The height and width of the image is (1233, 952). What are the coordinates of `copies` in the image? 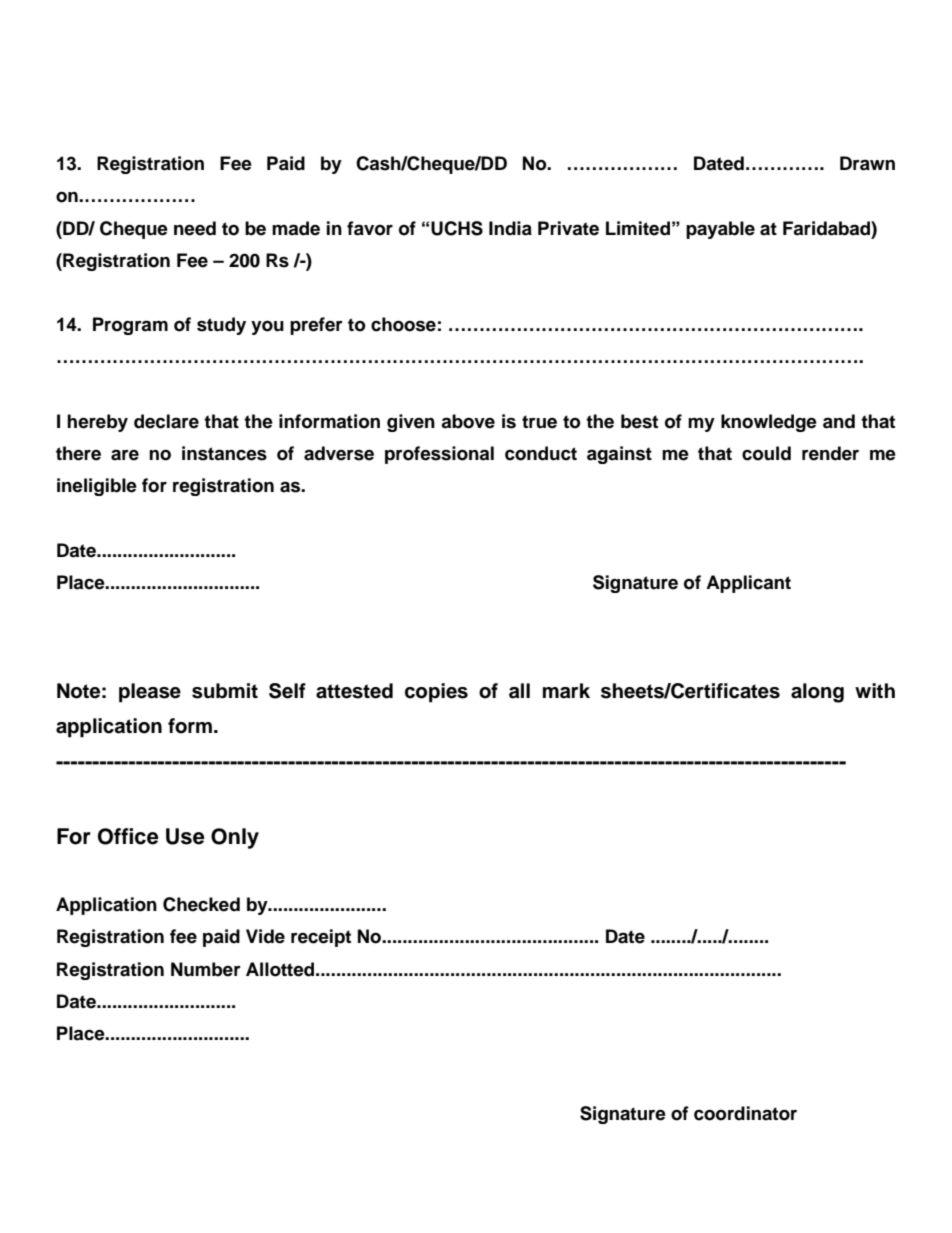 It's located at (436, 693).
